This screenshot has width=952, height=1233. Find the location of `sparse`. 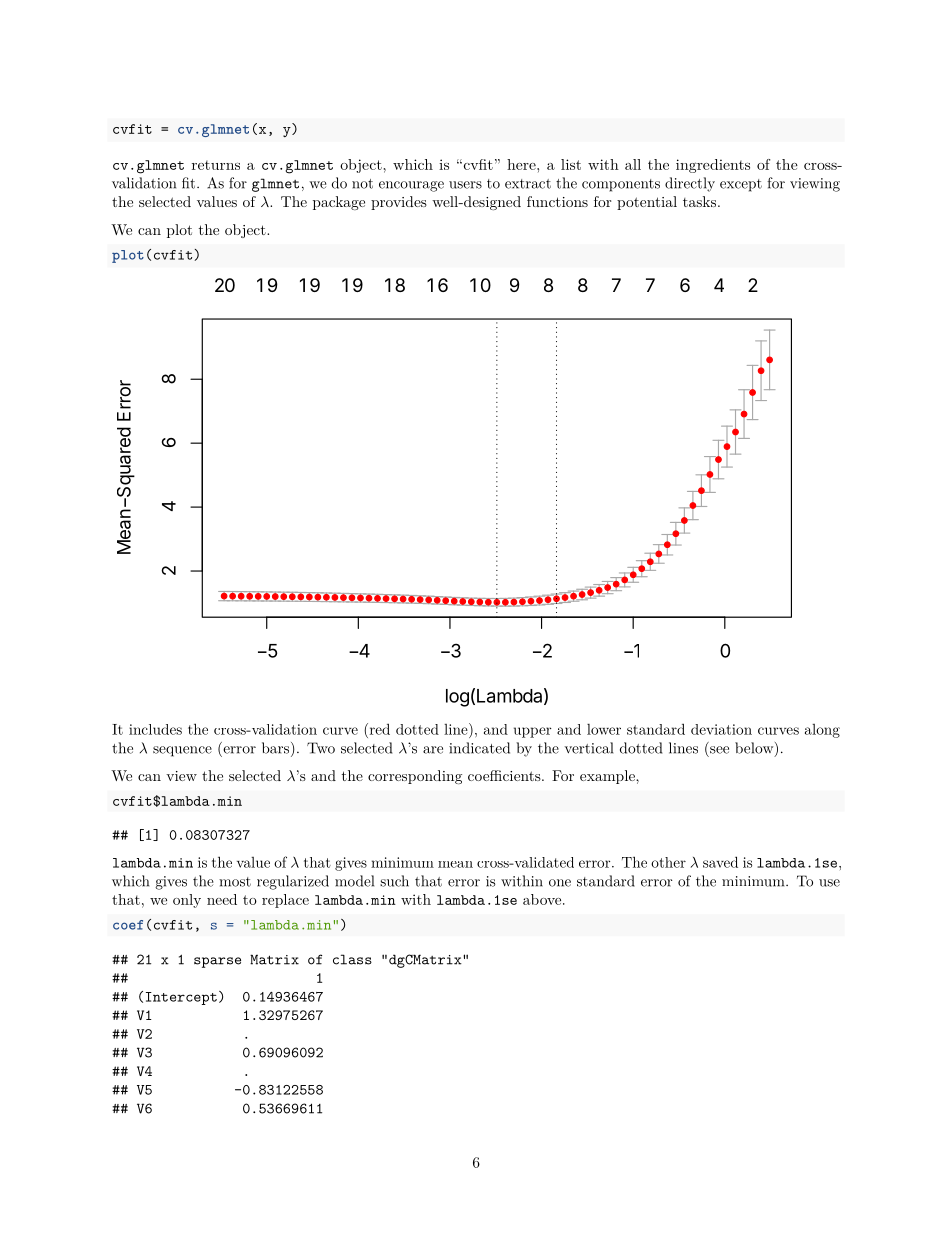

sparse is located at coordinates (217, 962).
